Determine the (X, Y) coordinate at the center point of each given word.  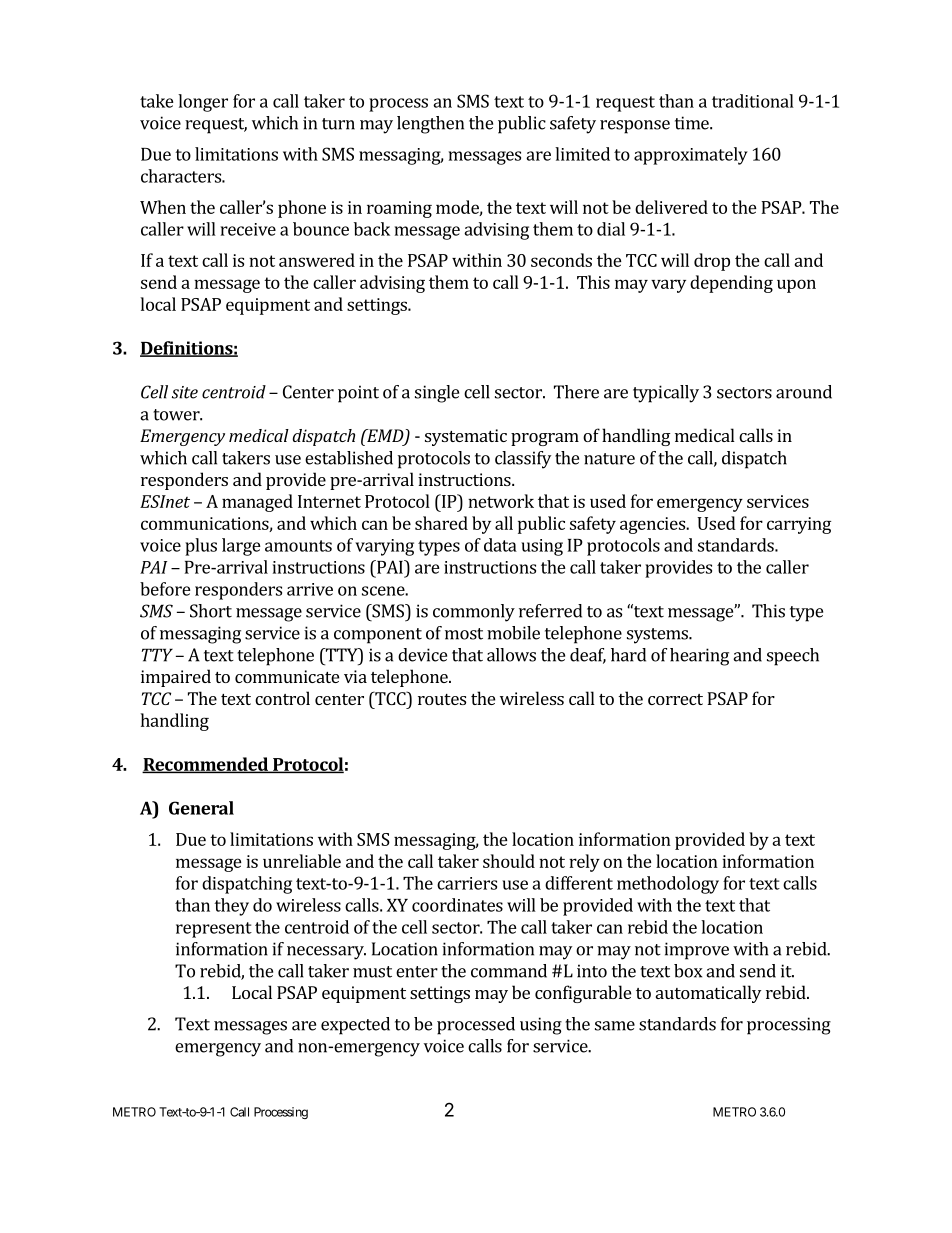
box (688, 971)
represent (214, 930)
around (804, 392)
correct (675, 699)
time (693, 123)
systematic (466, 437)
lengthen (430, 125)
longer (203, 103)
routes (442, 699)
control (282, 698)
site (185, 392)
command (509, 971)
